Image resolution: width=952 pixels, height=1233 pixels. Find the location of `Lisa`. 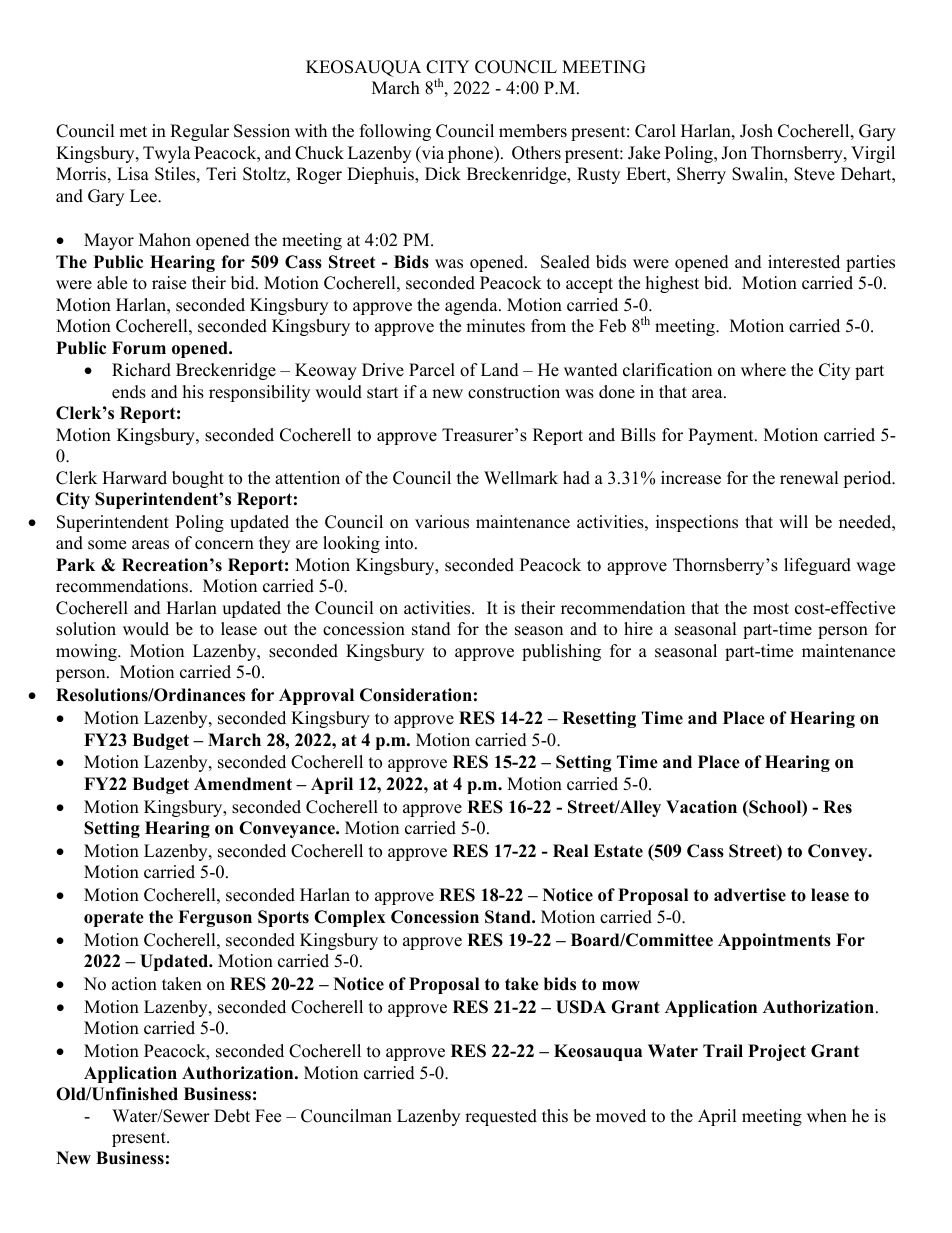

Lisa is located at coordinates (133, 174).
